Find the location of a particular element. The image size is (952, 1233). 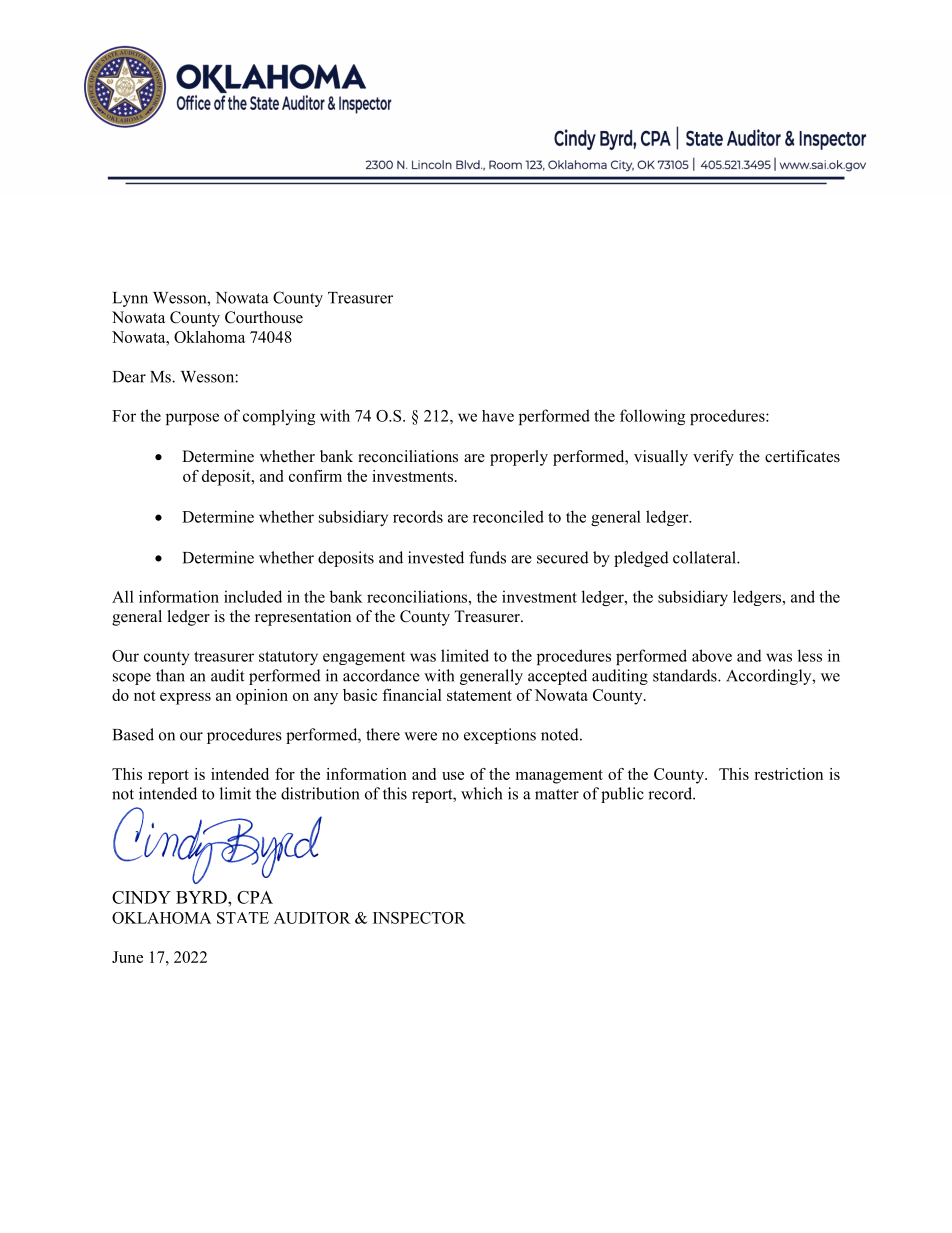

restriction is located at coordinates (788, 774).
